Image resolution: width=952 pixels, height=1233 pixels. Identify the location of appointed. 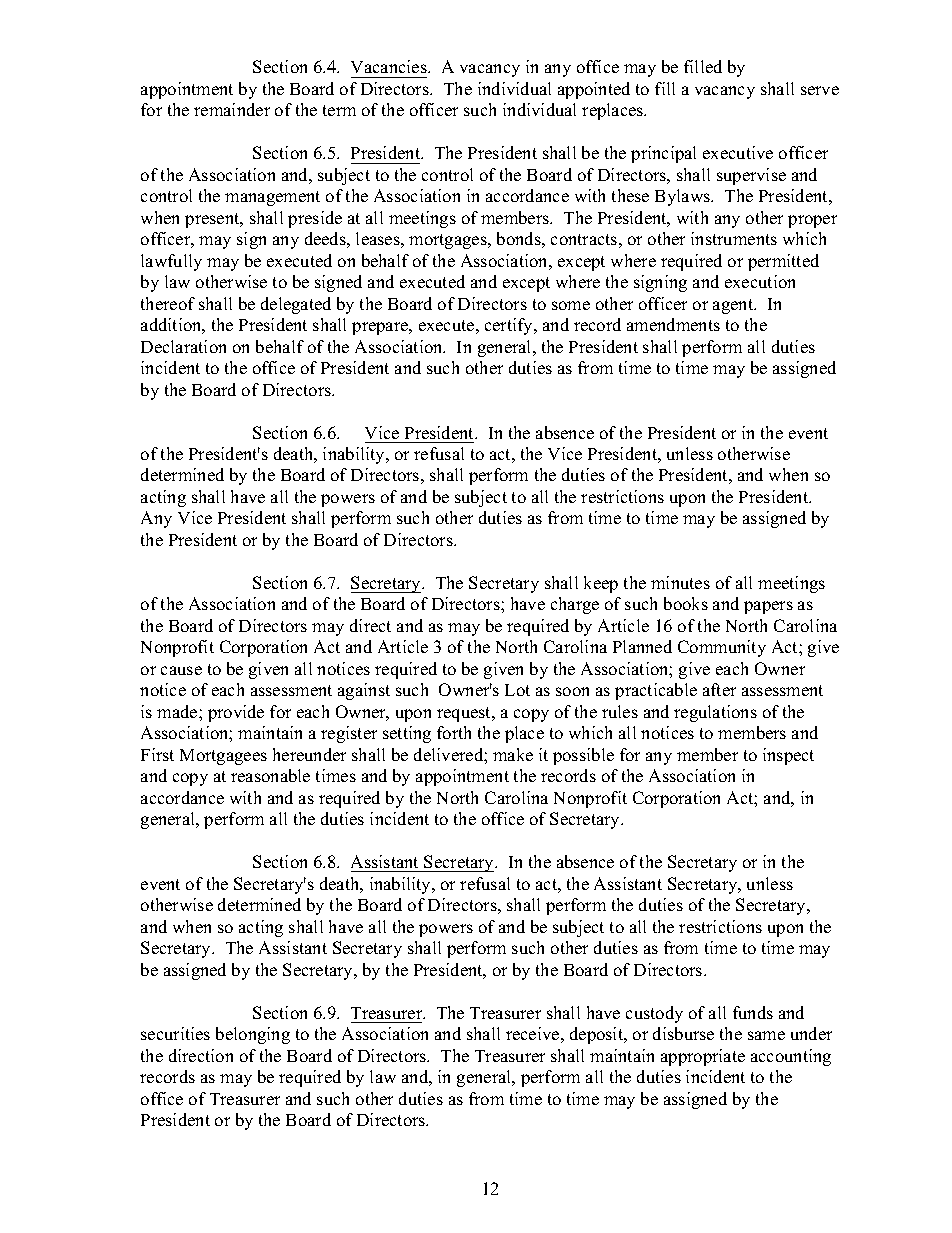
(594, 90).
